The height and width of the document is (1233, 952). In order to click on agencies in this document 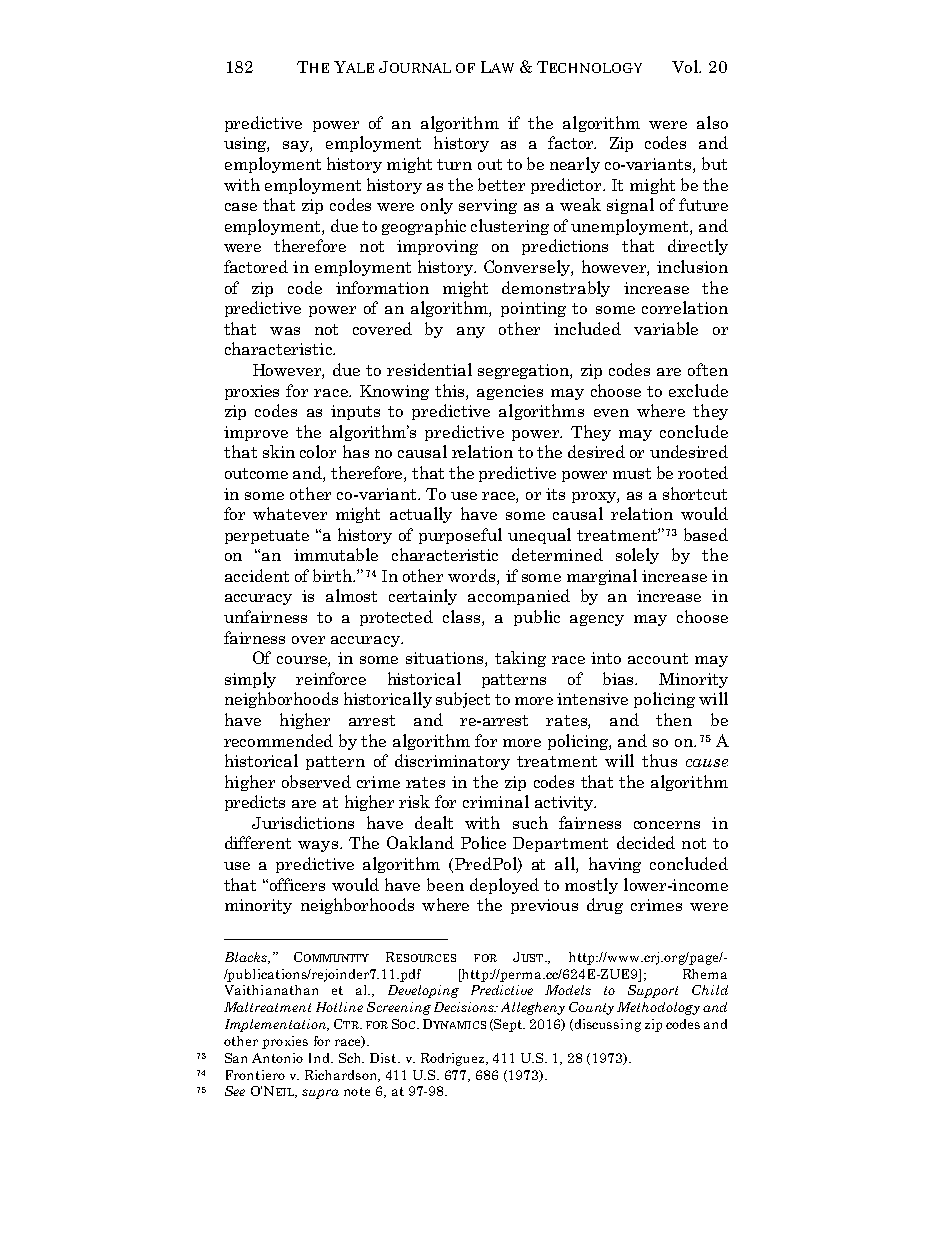, I will do `click(510, 392)`.
